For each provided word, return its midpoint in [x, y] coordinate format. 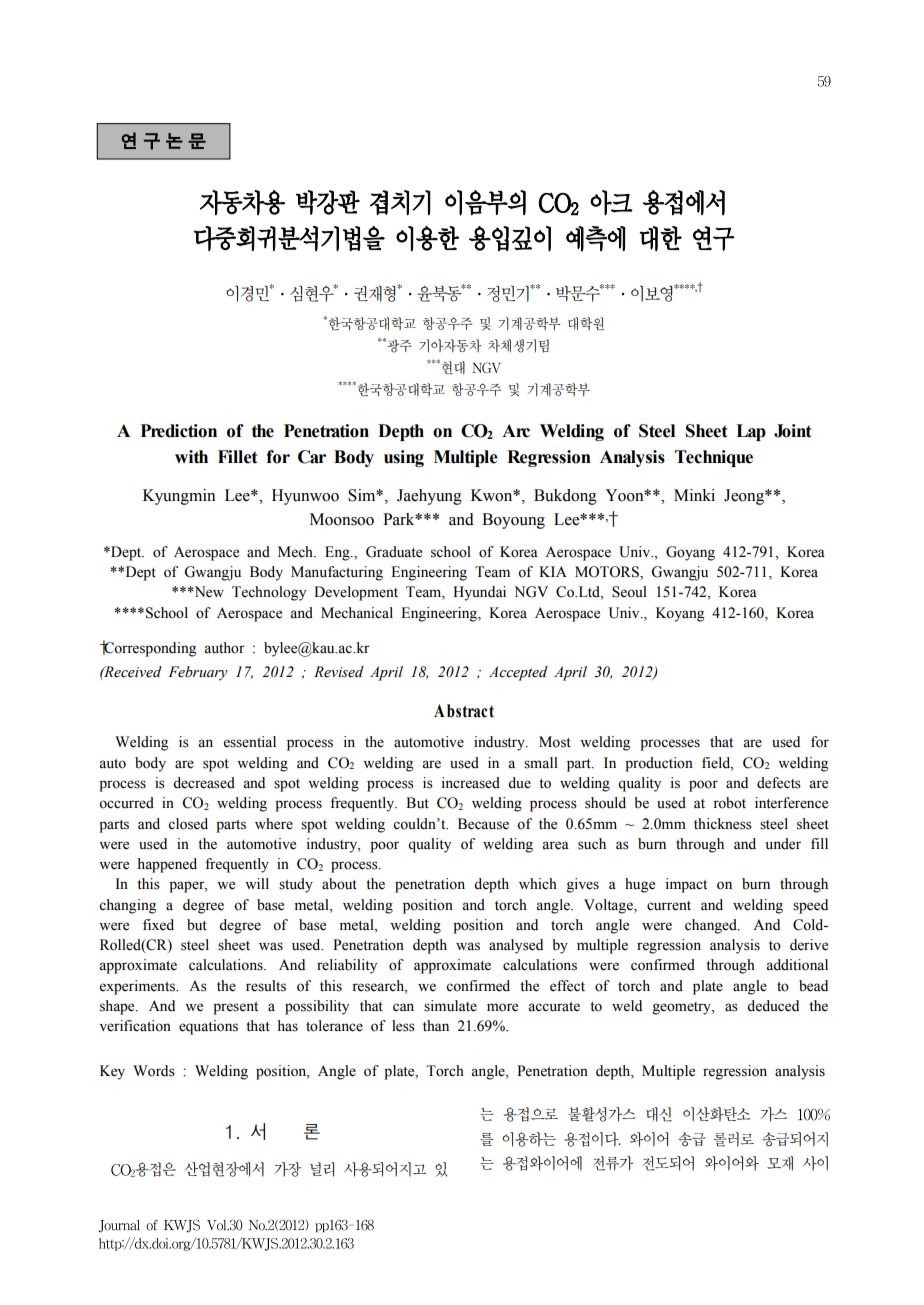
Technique [714, 458]
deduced [773, 1006]
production [659, 764]
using [404, 458]
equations [208, 1027]
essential [250, 742]
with [191, 457]
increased [471, 783]
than [436, 1025]
